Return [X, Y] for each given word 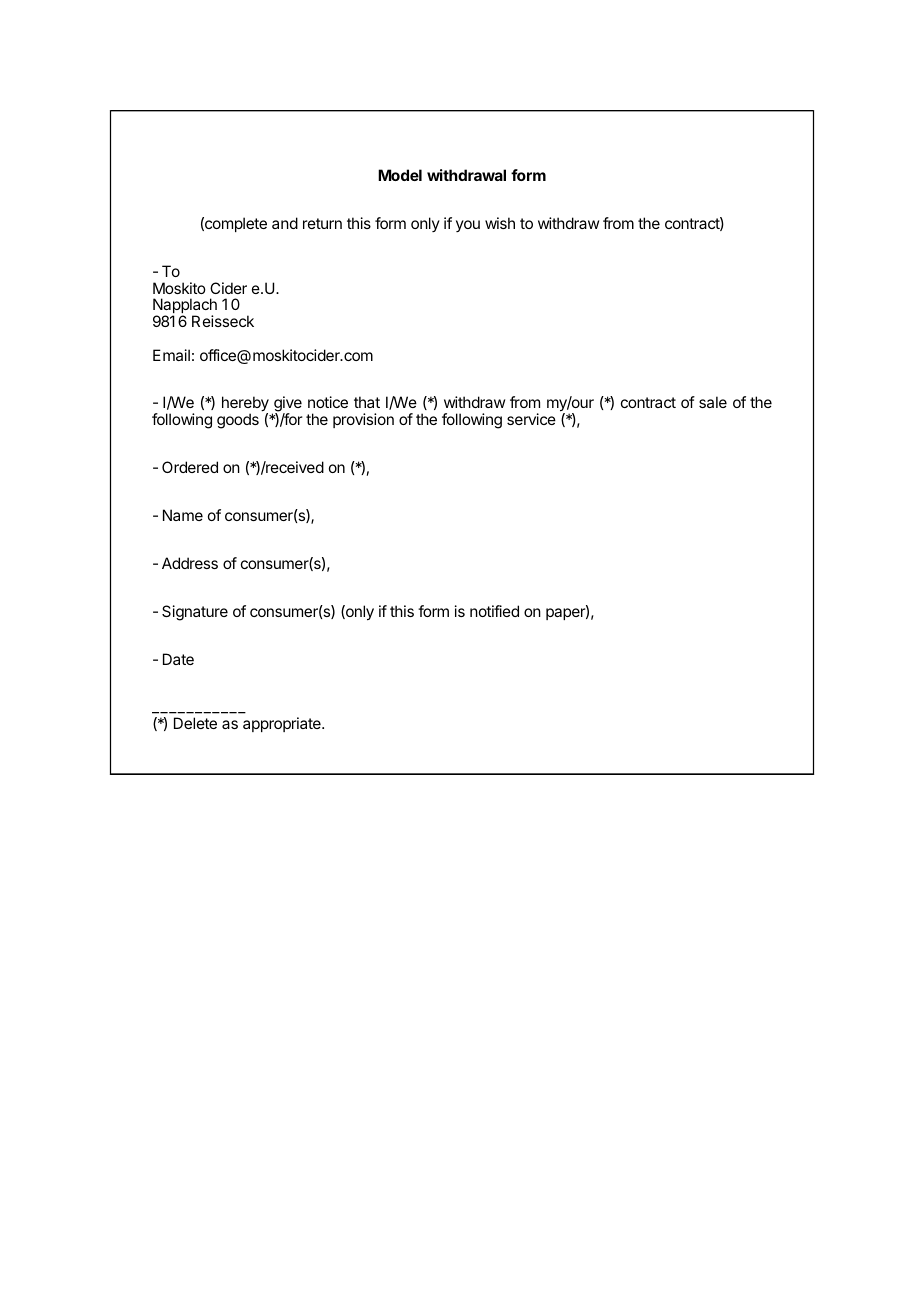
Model [400, 175]
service [531, 419]
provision [363, 420]
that [367, 402]
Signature [195, 613]
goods [238, 421]
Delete [195, 723]
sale [713, 402]
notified [494, 611]
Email [171, 355]
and [285, 223]
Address [190, 563]
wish [500, 223]
